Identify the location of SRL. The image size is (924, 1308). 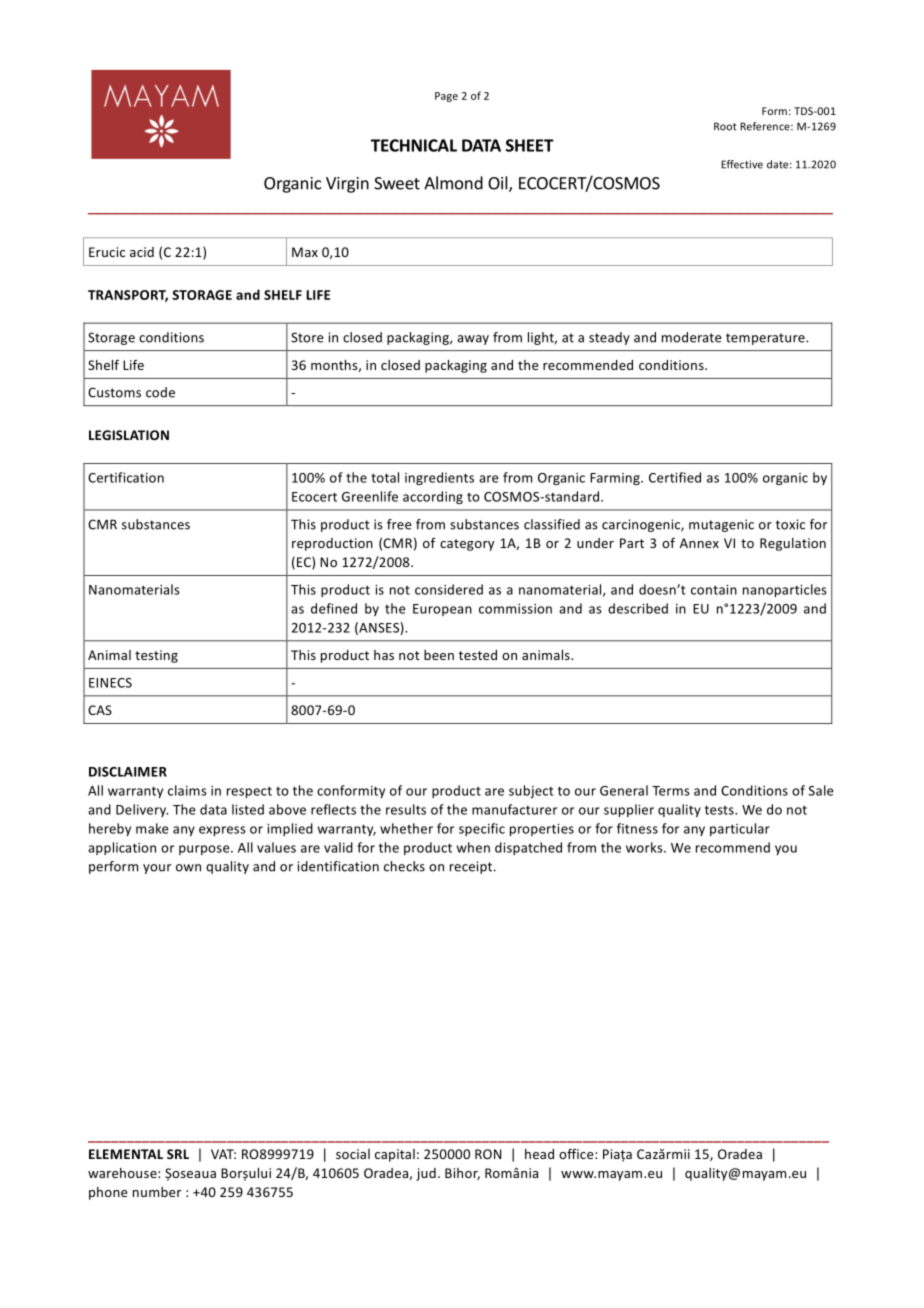
(178, 1154).
